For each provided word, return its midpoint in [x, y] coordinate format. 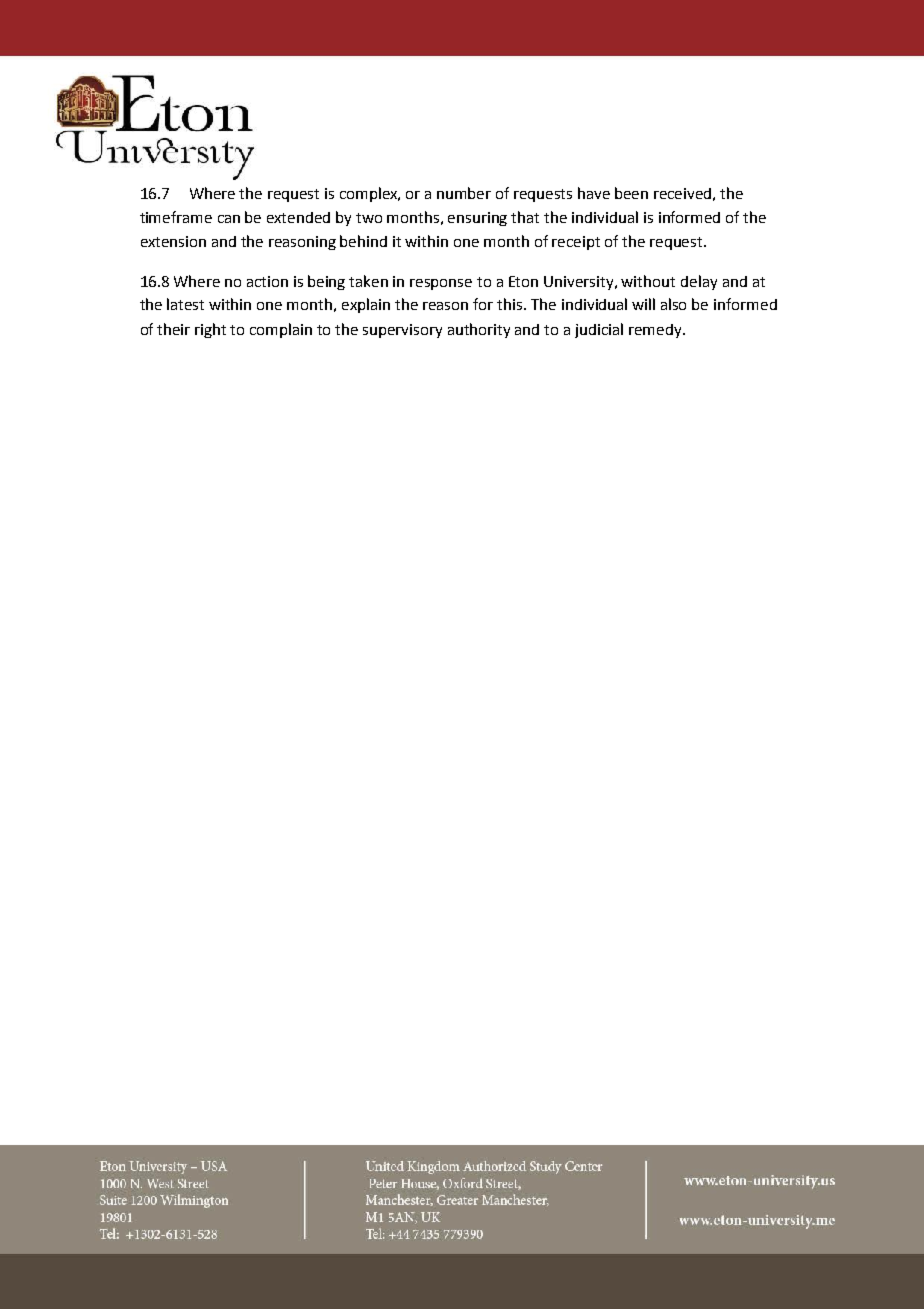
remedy [656, 331]
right [210, 330]
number [464, 193]
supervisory [402, 331]
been [631, 193]
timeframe [176, 217]
